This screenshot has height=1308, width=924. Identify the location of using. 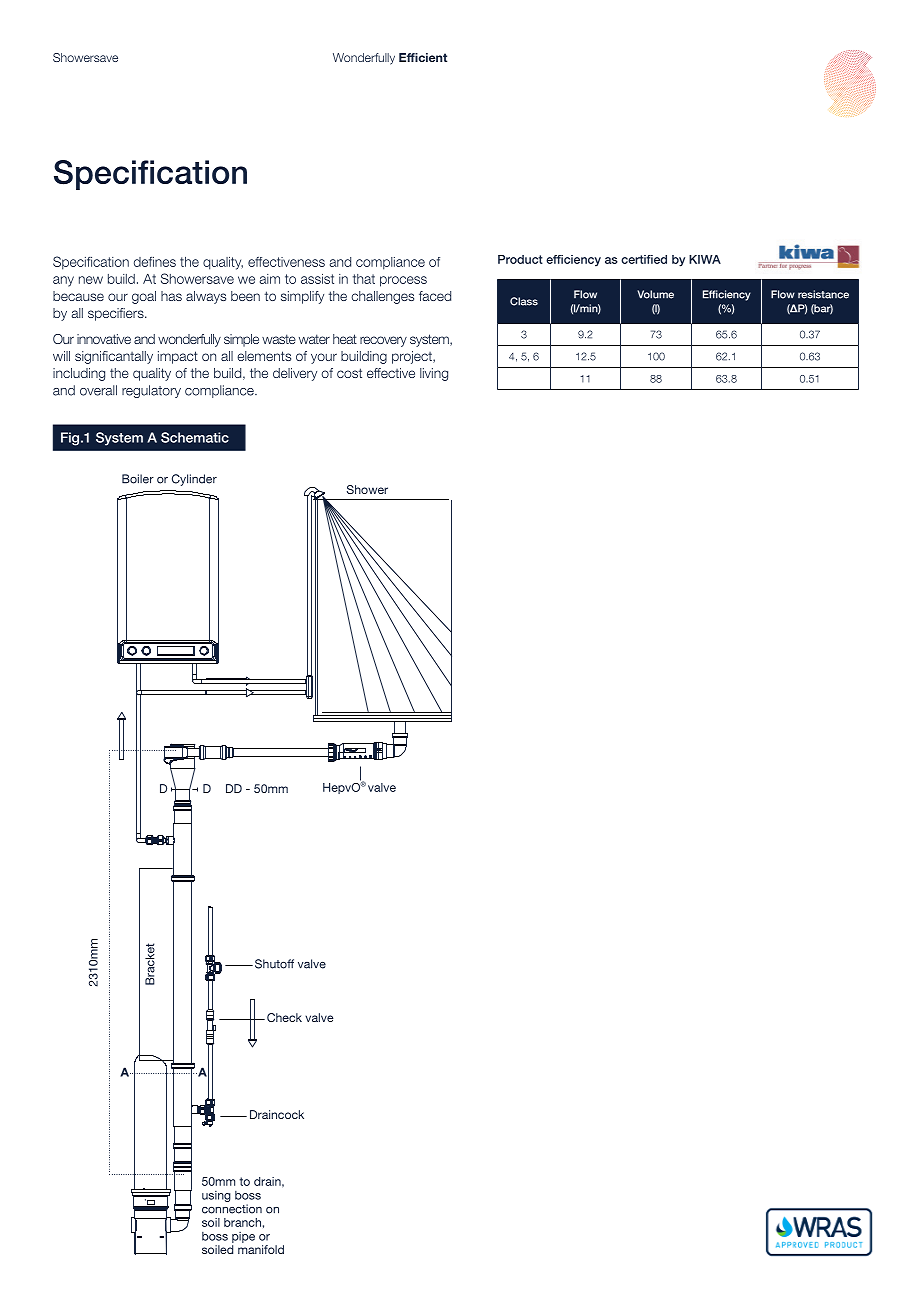
(216, 1196).
